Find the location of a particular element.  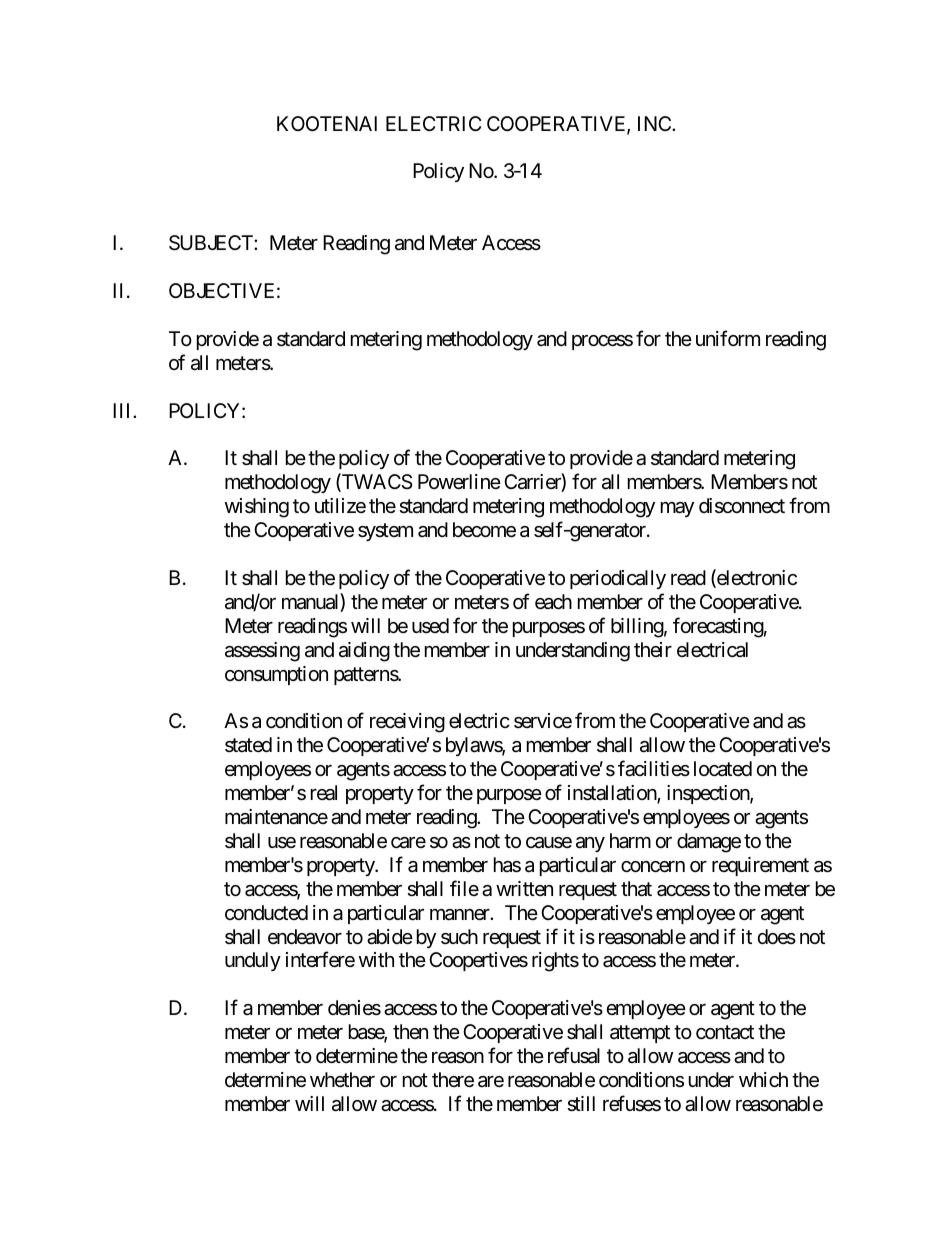

SUBJECT is located at coordinates (212, 243).
